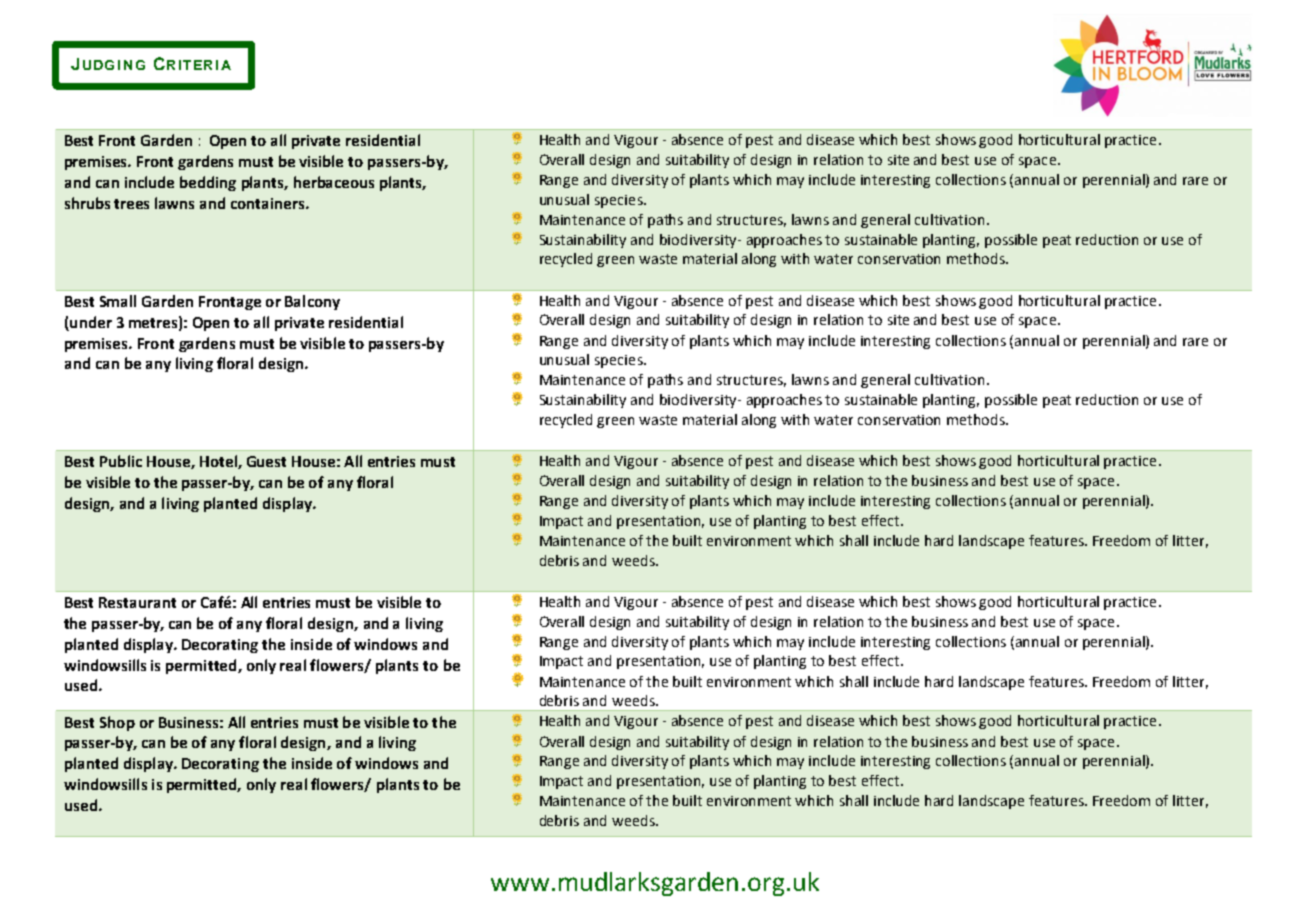 This document has height=924, width=1308. Describe the element at coordinates (208, 183) in the document. I see `bedding` at that location.
